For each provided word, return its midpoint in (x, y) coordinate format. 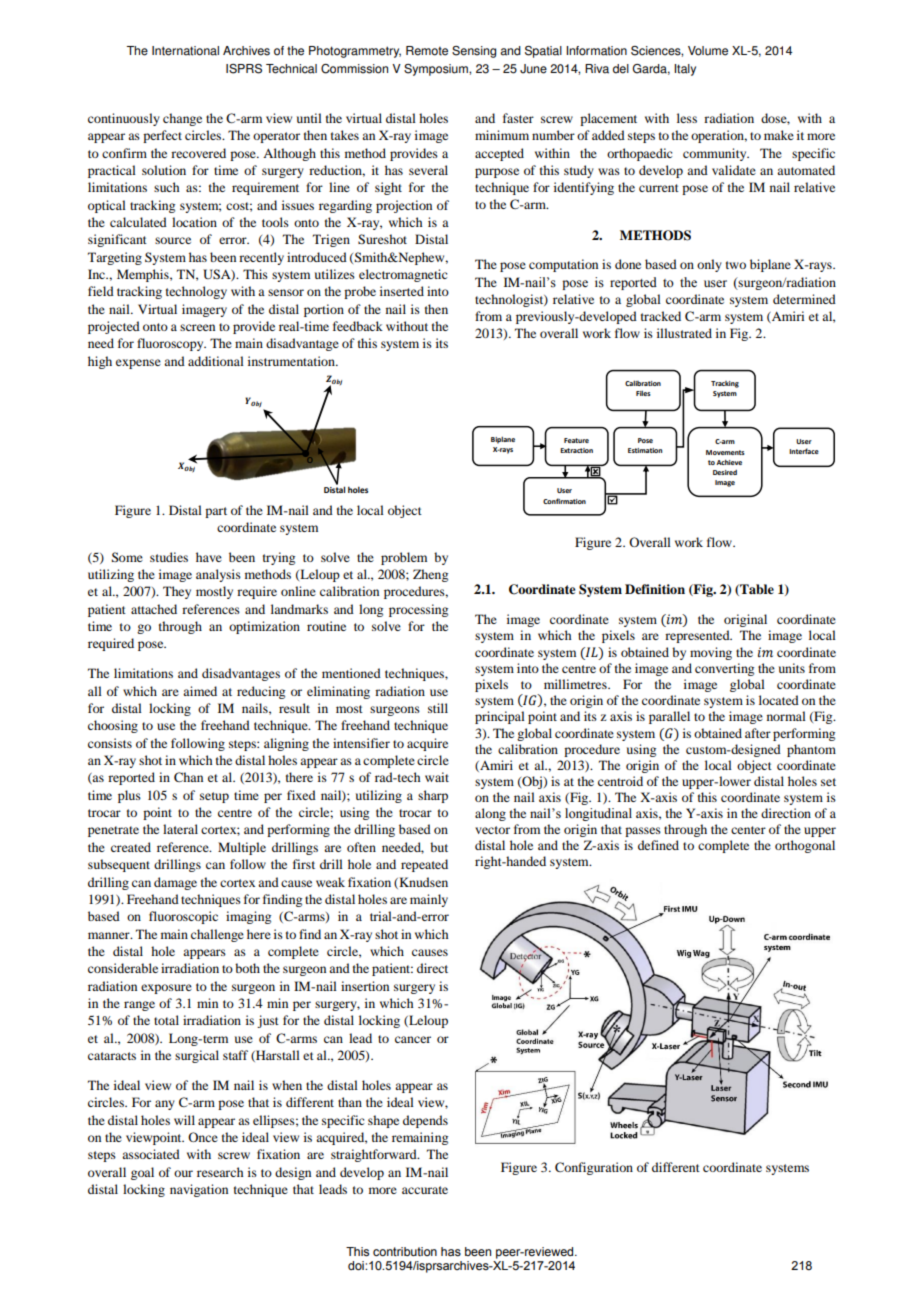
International (185, 51)
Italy (685, 70)
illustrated (684, 333)
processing (418, 610)
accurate (425, 1190)
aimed (200, 691)
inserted (402, 291)
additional (216, 361)
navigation (199, 1190)
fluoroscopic (183, 917)
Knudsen (422, 883)
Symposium (437, 70)
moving (711, 653)
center (748, 830)
